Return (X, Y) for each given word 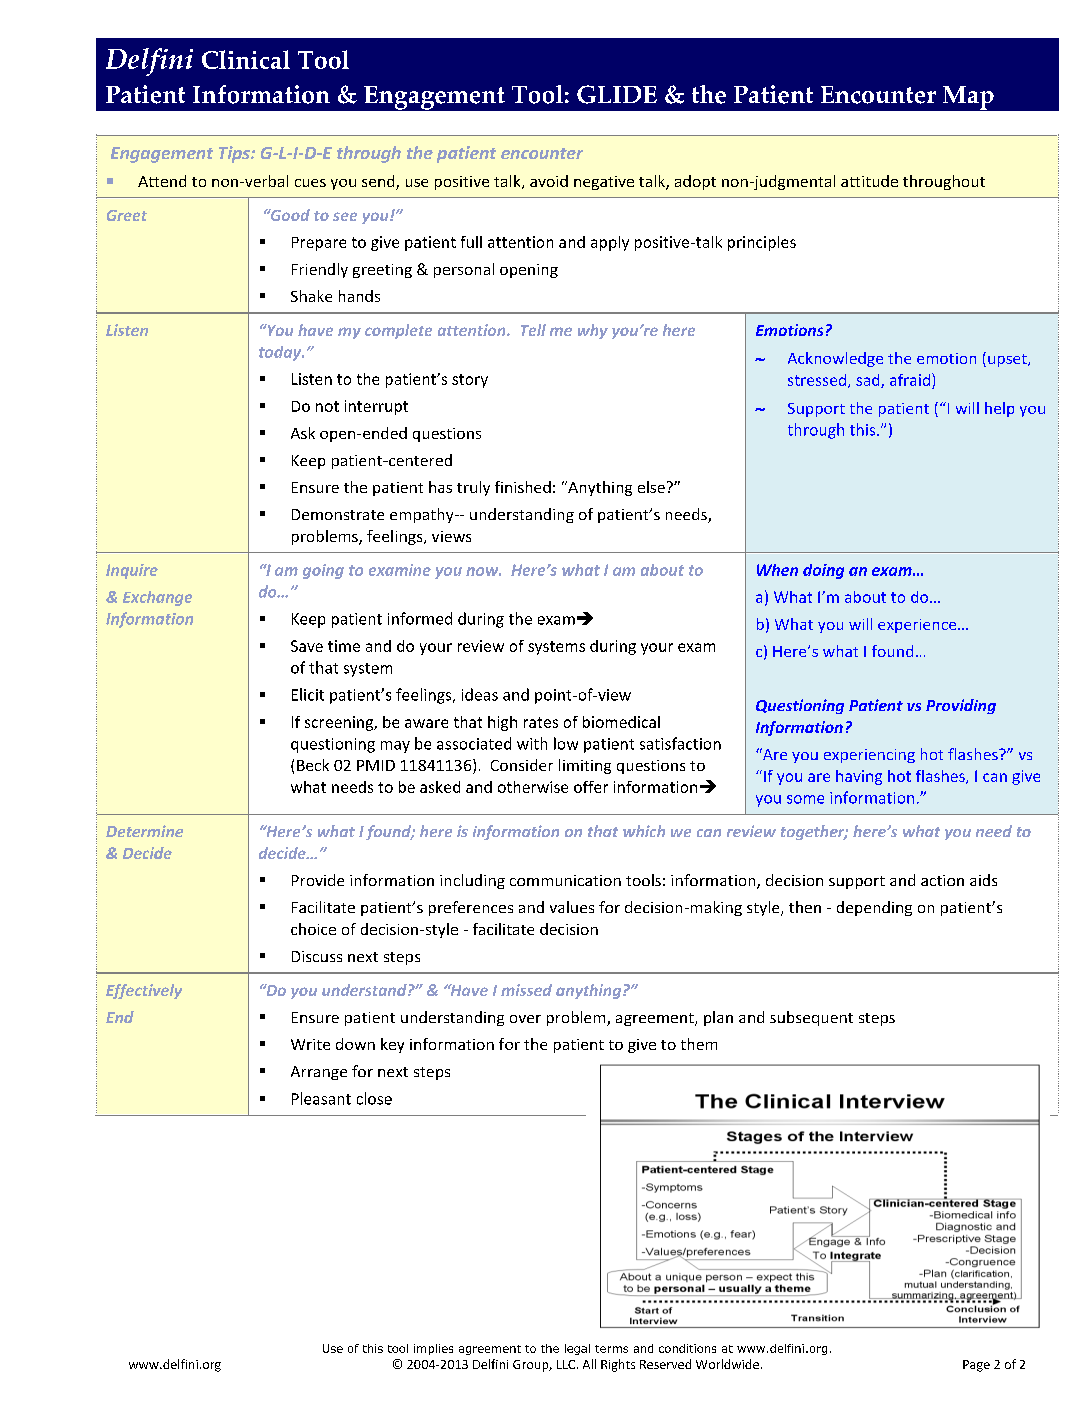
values (572, 907)
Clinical (246, 59)
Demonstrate (338, 514)
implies (433, 1349)
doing (823, 571)
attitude (869, 181)
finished (523, 487)
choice (313, 929)
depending (874, 908)
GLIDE (617, 94)
